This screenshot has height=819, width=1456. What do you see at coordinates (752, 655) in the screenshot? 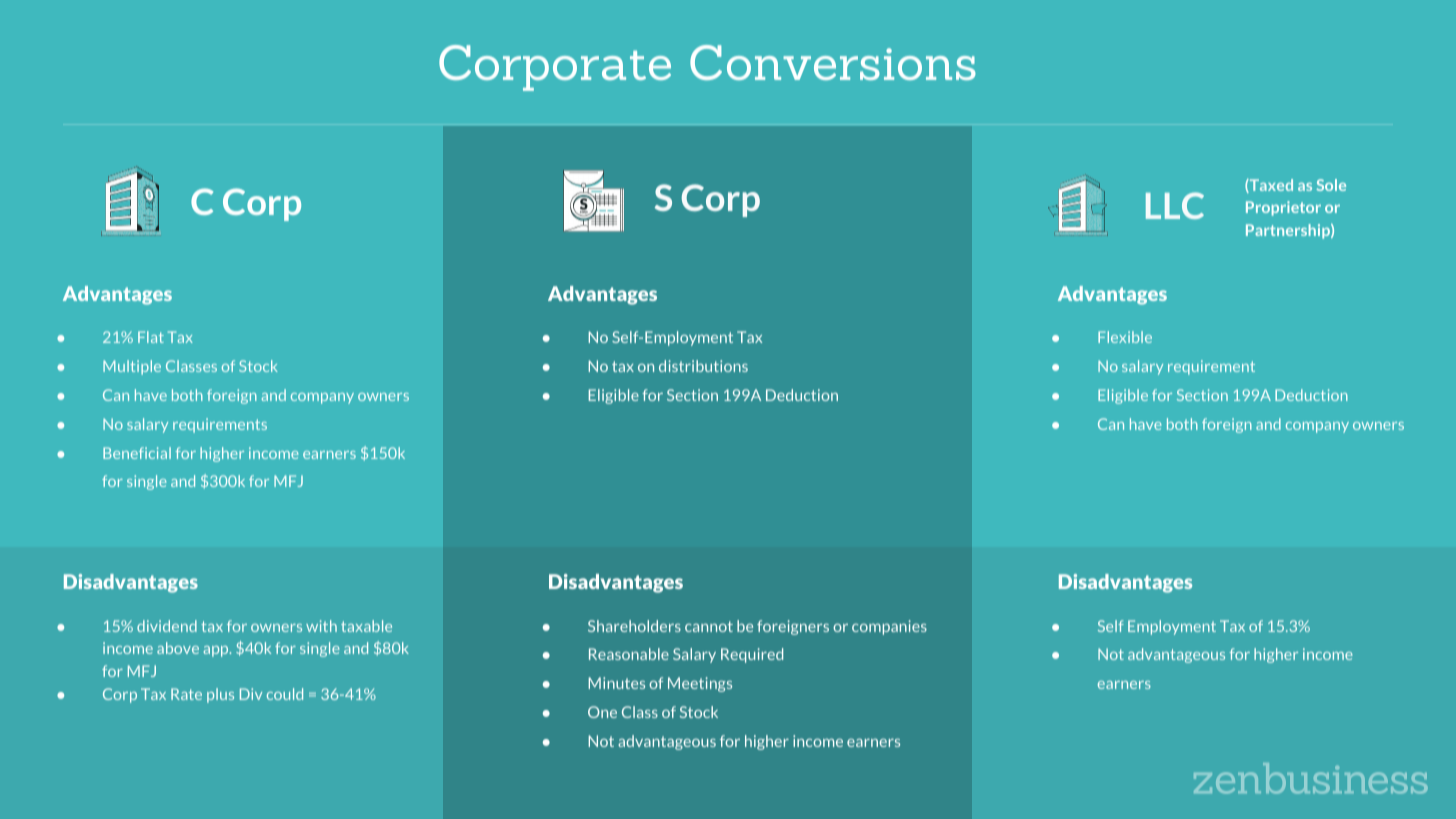
I see `Required` at bounding box center [752, 655].
